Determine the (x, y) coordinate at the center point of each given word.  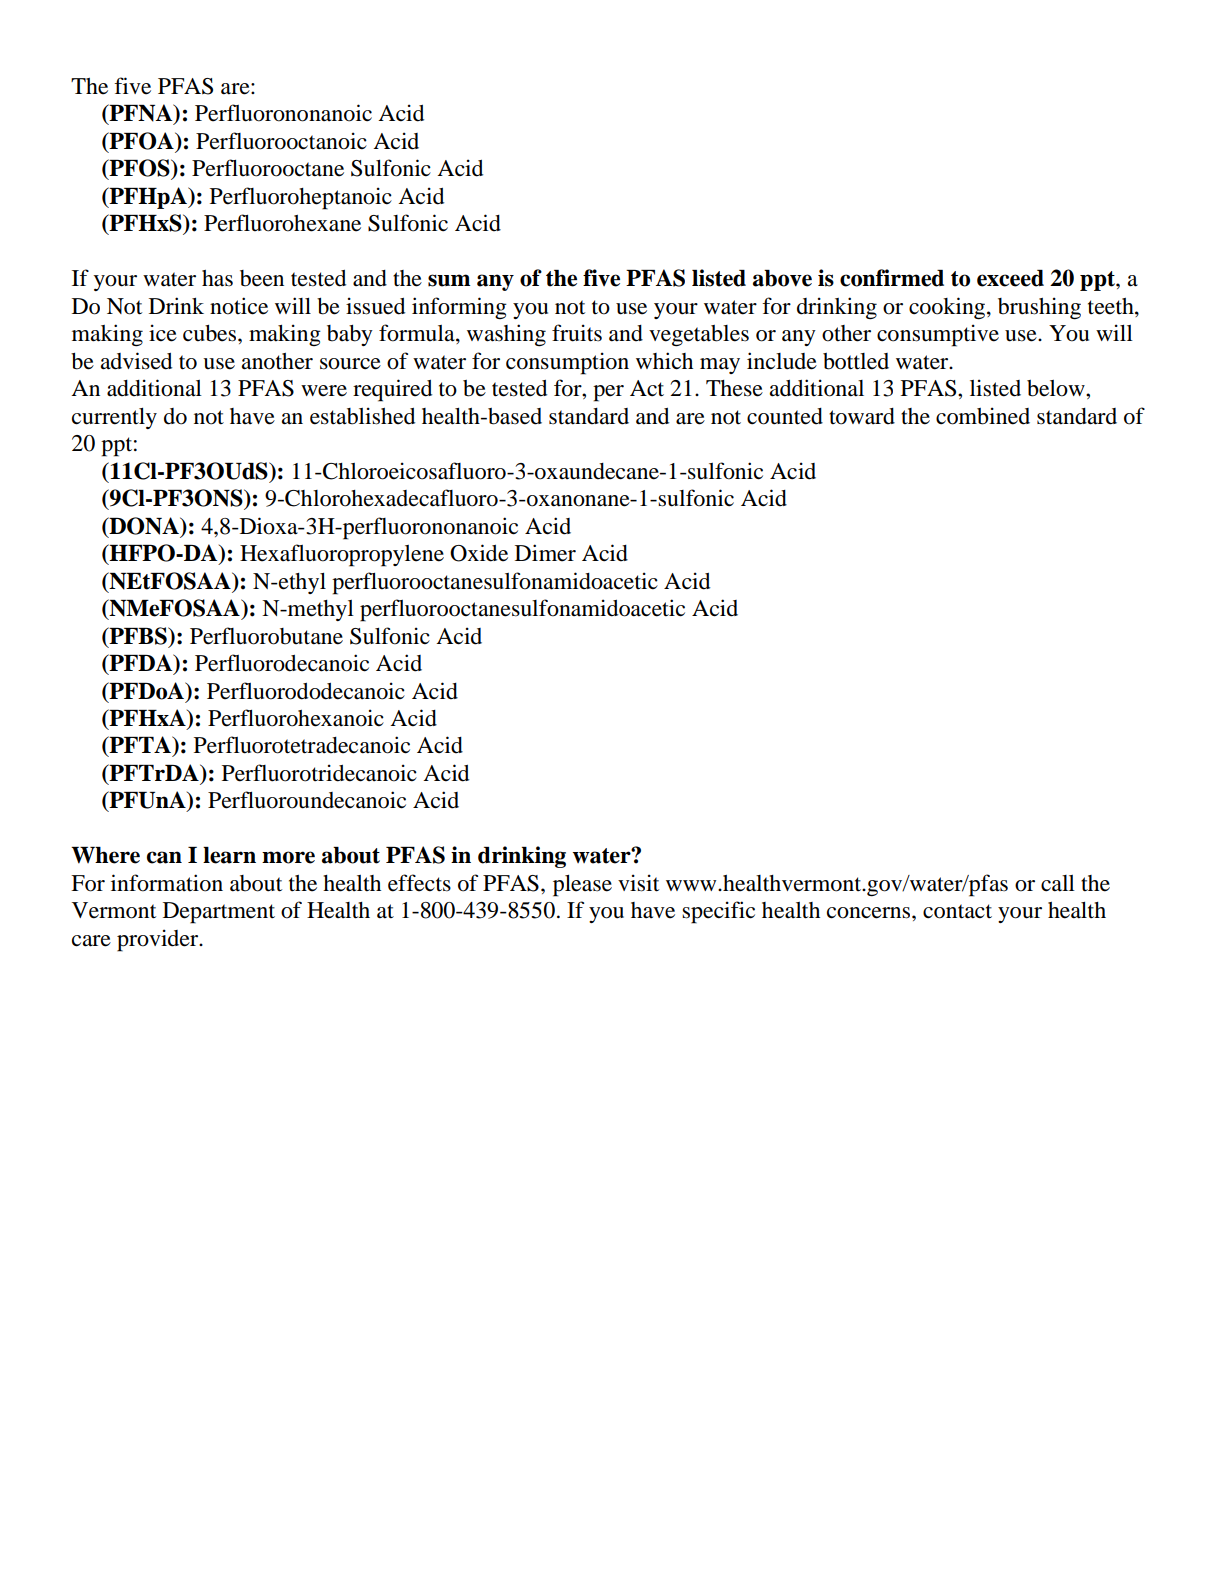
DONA (144, 527)
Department (219, 913)
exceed (1010, 278)
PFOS (139, 169)
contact (957, 911)
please (582, 886)
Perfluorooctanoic (281, 141)
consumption (567, 363)
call (1058, 883)
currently (114, 418)
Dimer (545, 553)
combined (983, 416)
